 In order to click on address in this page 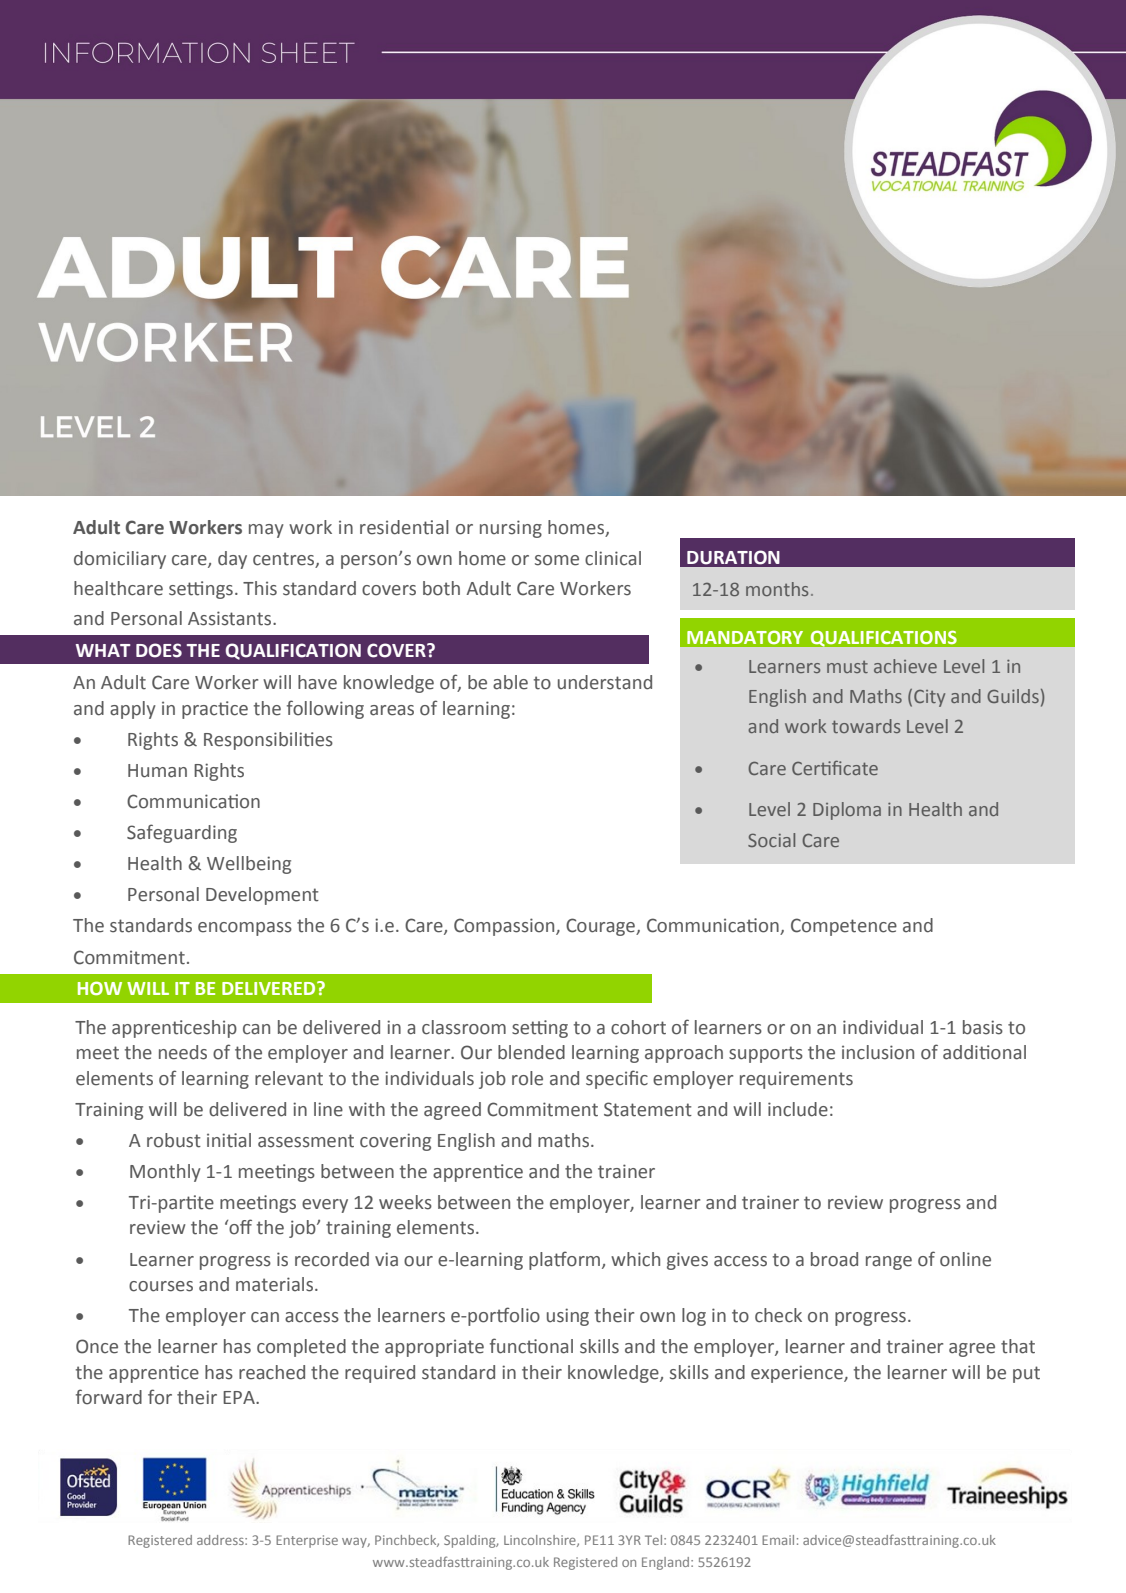, I will do `click(221, 1540)`.
